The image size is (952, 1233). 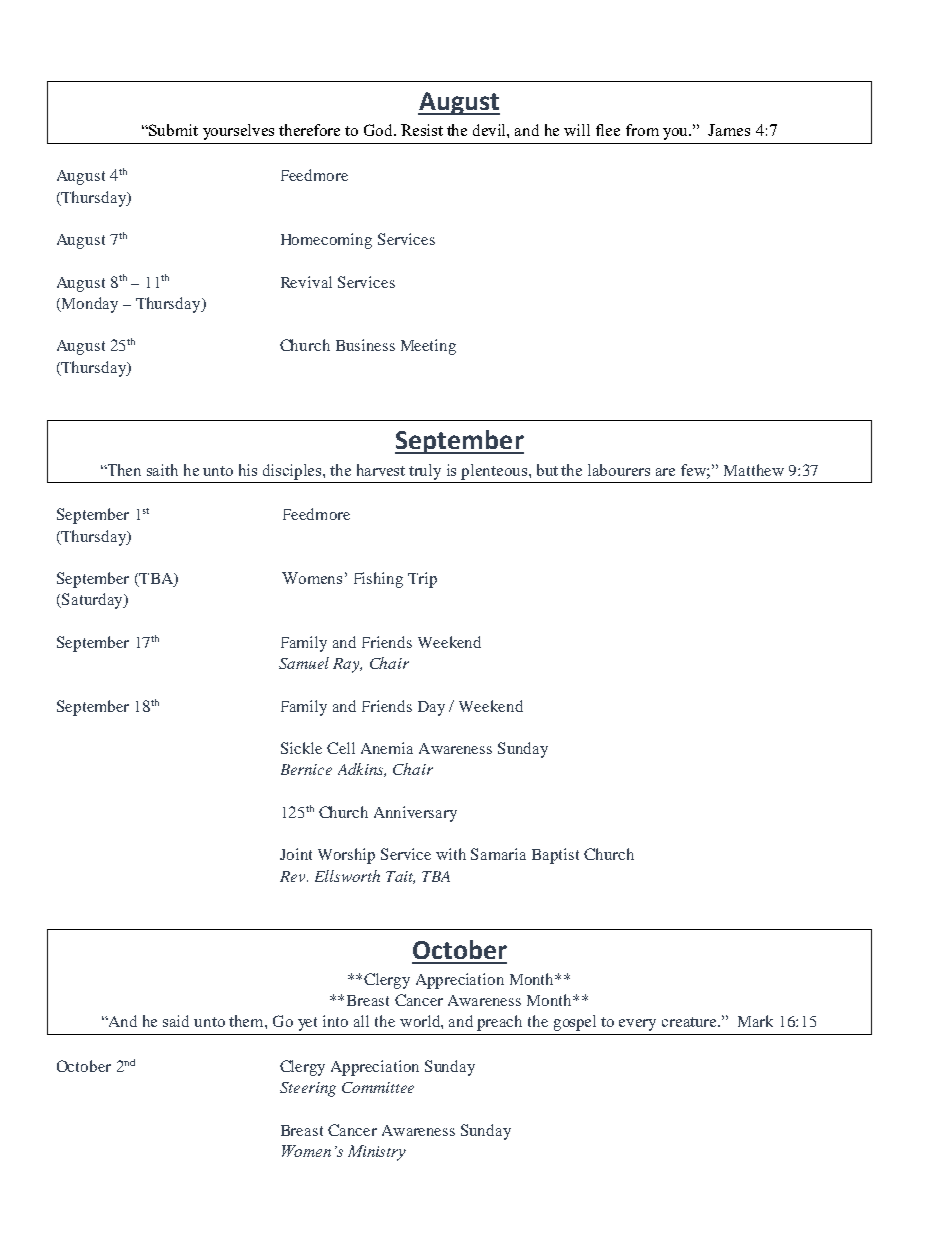 I want to click on Saturday, so click(x=92, y=601).
